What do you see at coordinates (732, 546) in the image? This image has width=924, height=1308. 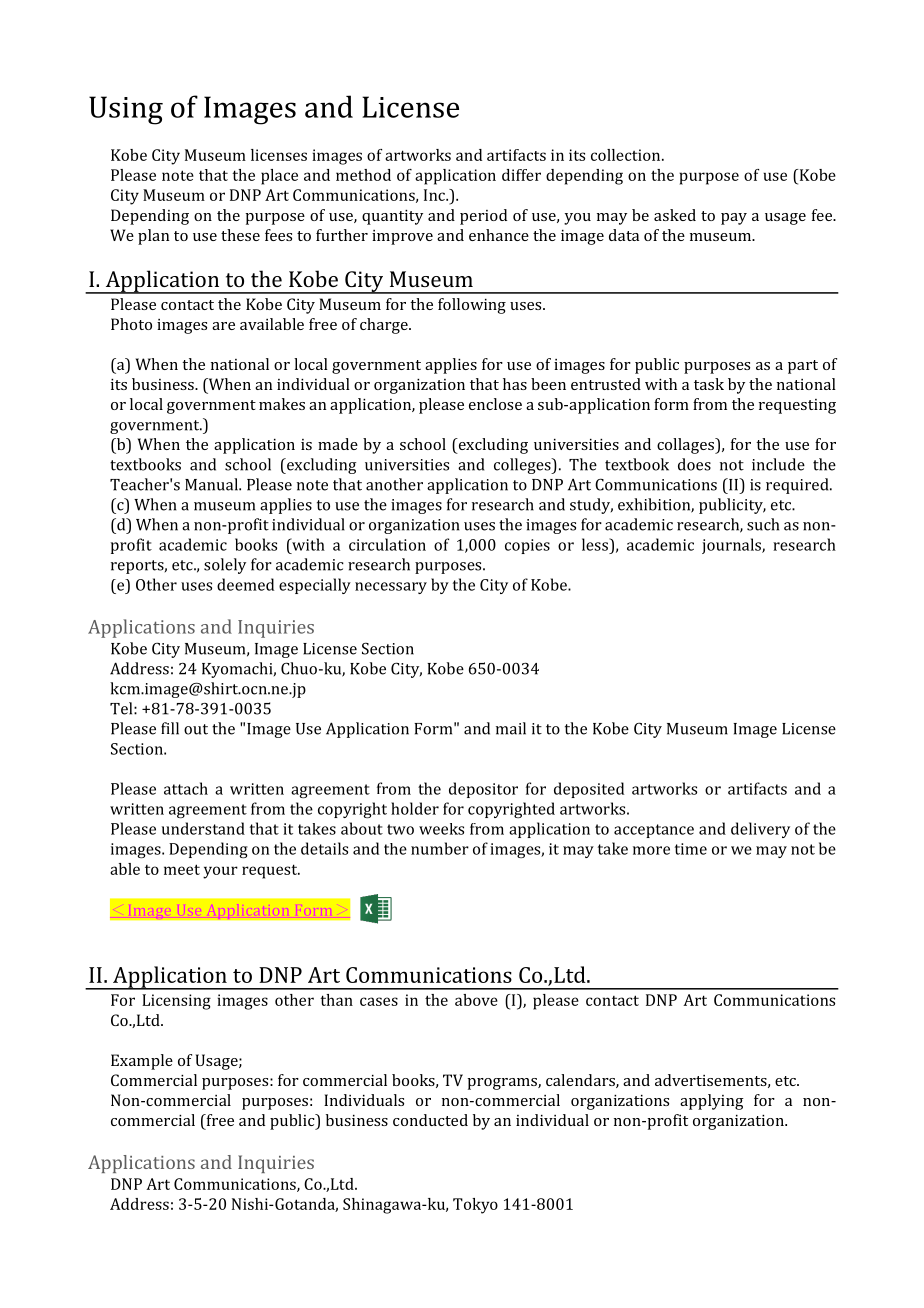 I see `journals` at bounding box center [732, 546].
